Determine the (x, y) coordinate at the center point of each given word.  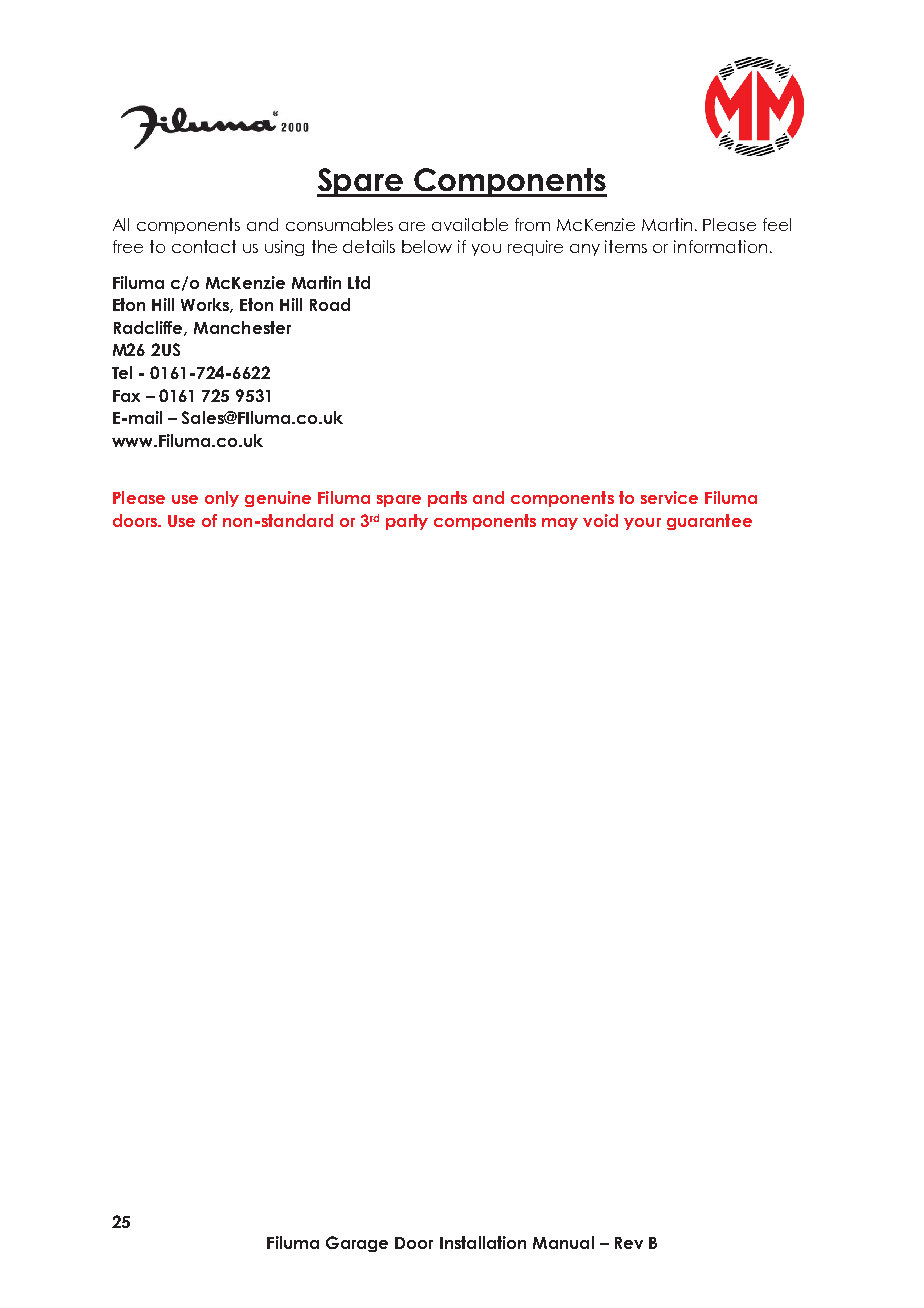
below (427, 246)
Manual (563, 1242)
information (720, 246)
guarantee (709, 522)
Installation (483, 1242)
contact (204, 246)
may (560, 524)
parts (447, 499)
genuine (278, 499)
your (642, 524)
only (222, 499)
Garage (357, 1244)
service (669, 497)
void (600, 520)
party (407, 522)
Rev (629, 1243)
